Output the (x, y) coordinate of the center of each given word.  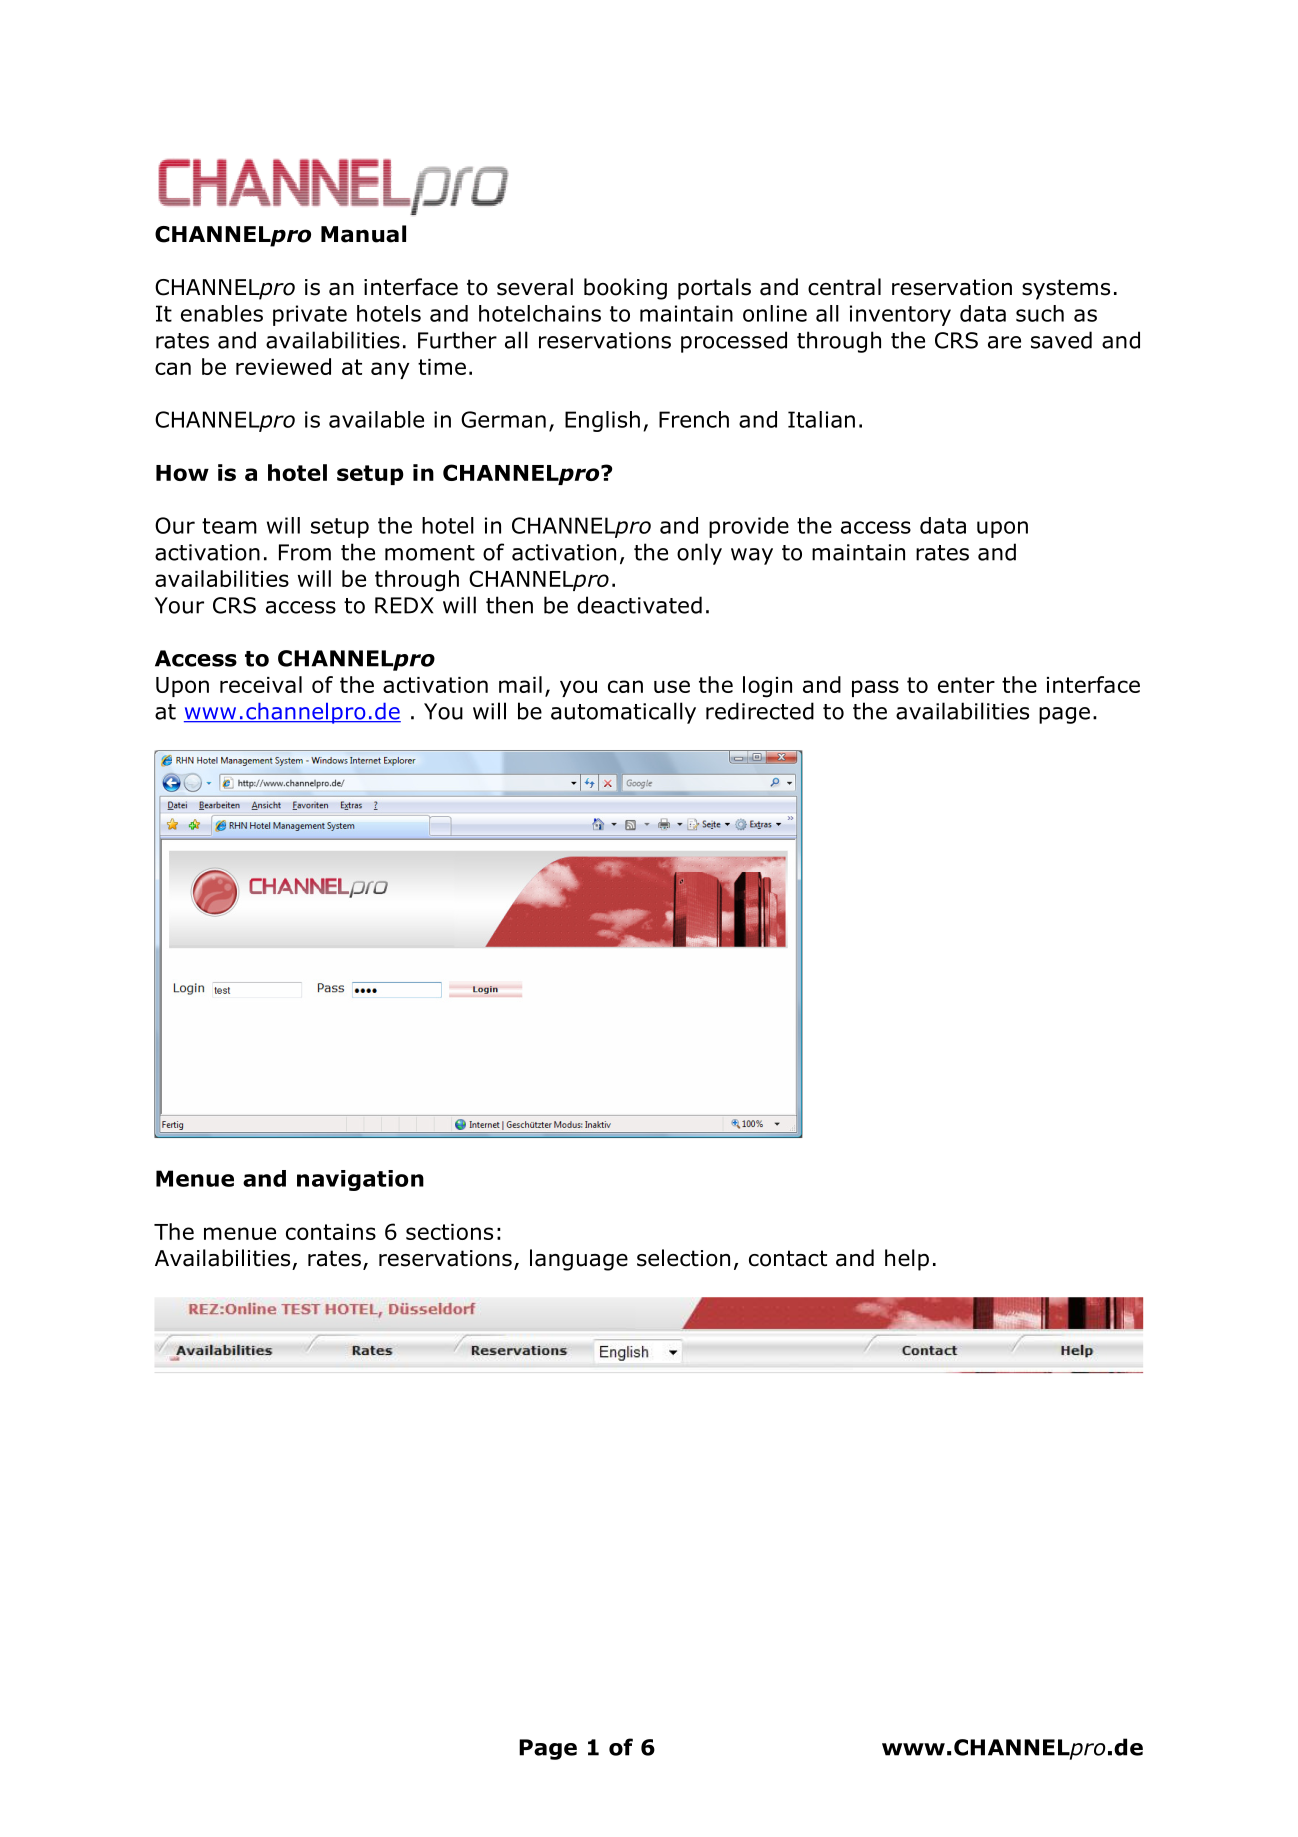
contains (331, 1232)
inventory (900, 315)
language (579, 1260)
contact (788, 1258)
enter (966, 685)
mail (520, 684)
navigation (360, 1180)
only (699, 554)
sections (449, 1232)
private (310, 315)
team (229, 526)
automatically (623, 713)
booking (625, 289)
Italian (821, 419)
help (907, 1260)
